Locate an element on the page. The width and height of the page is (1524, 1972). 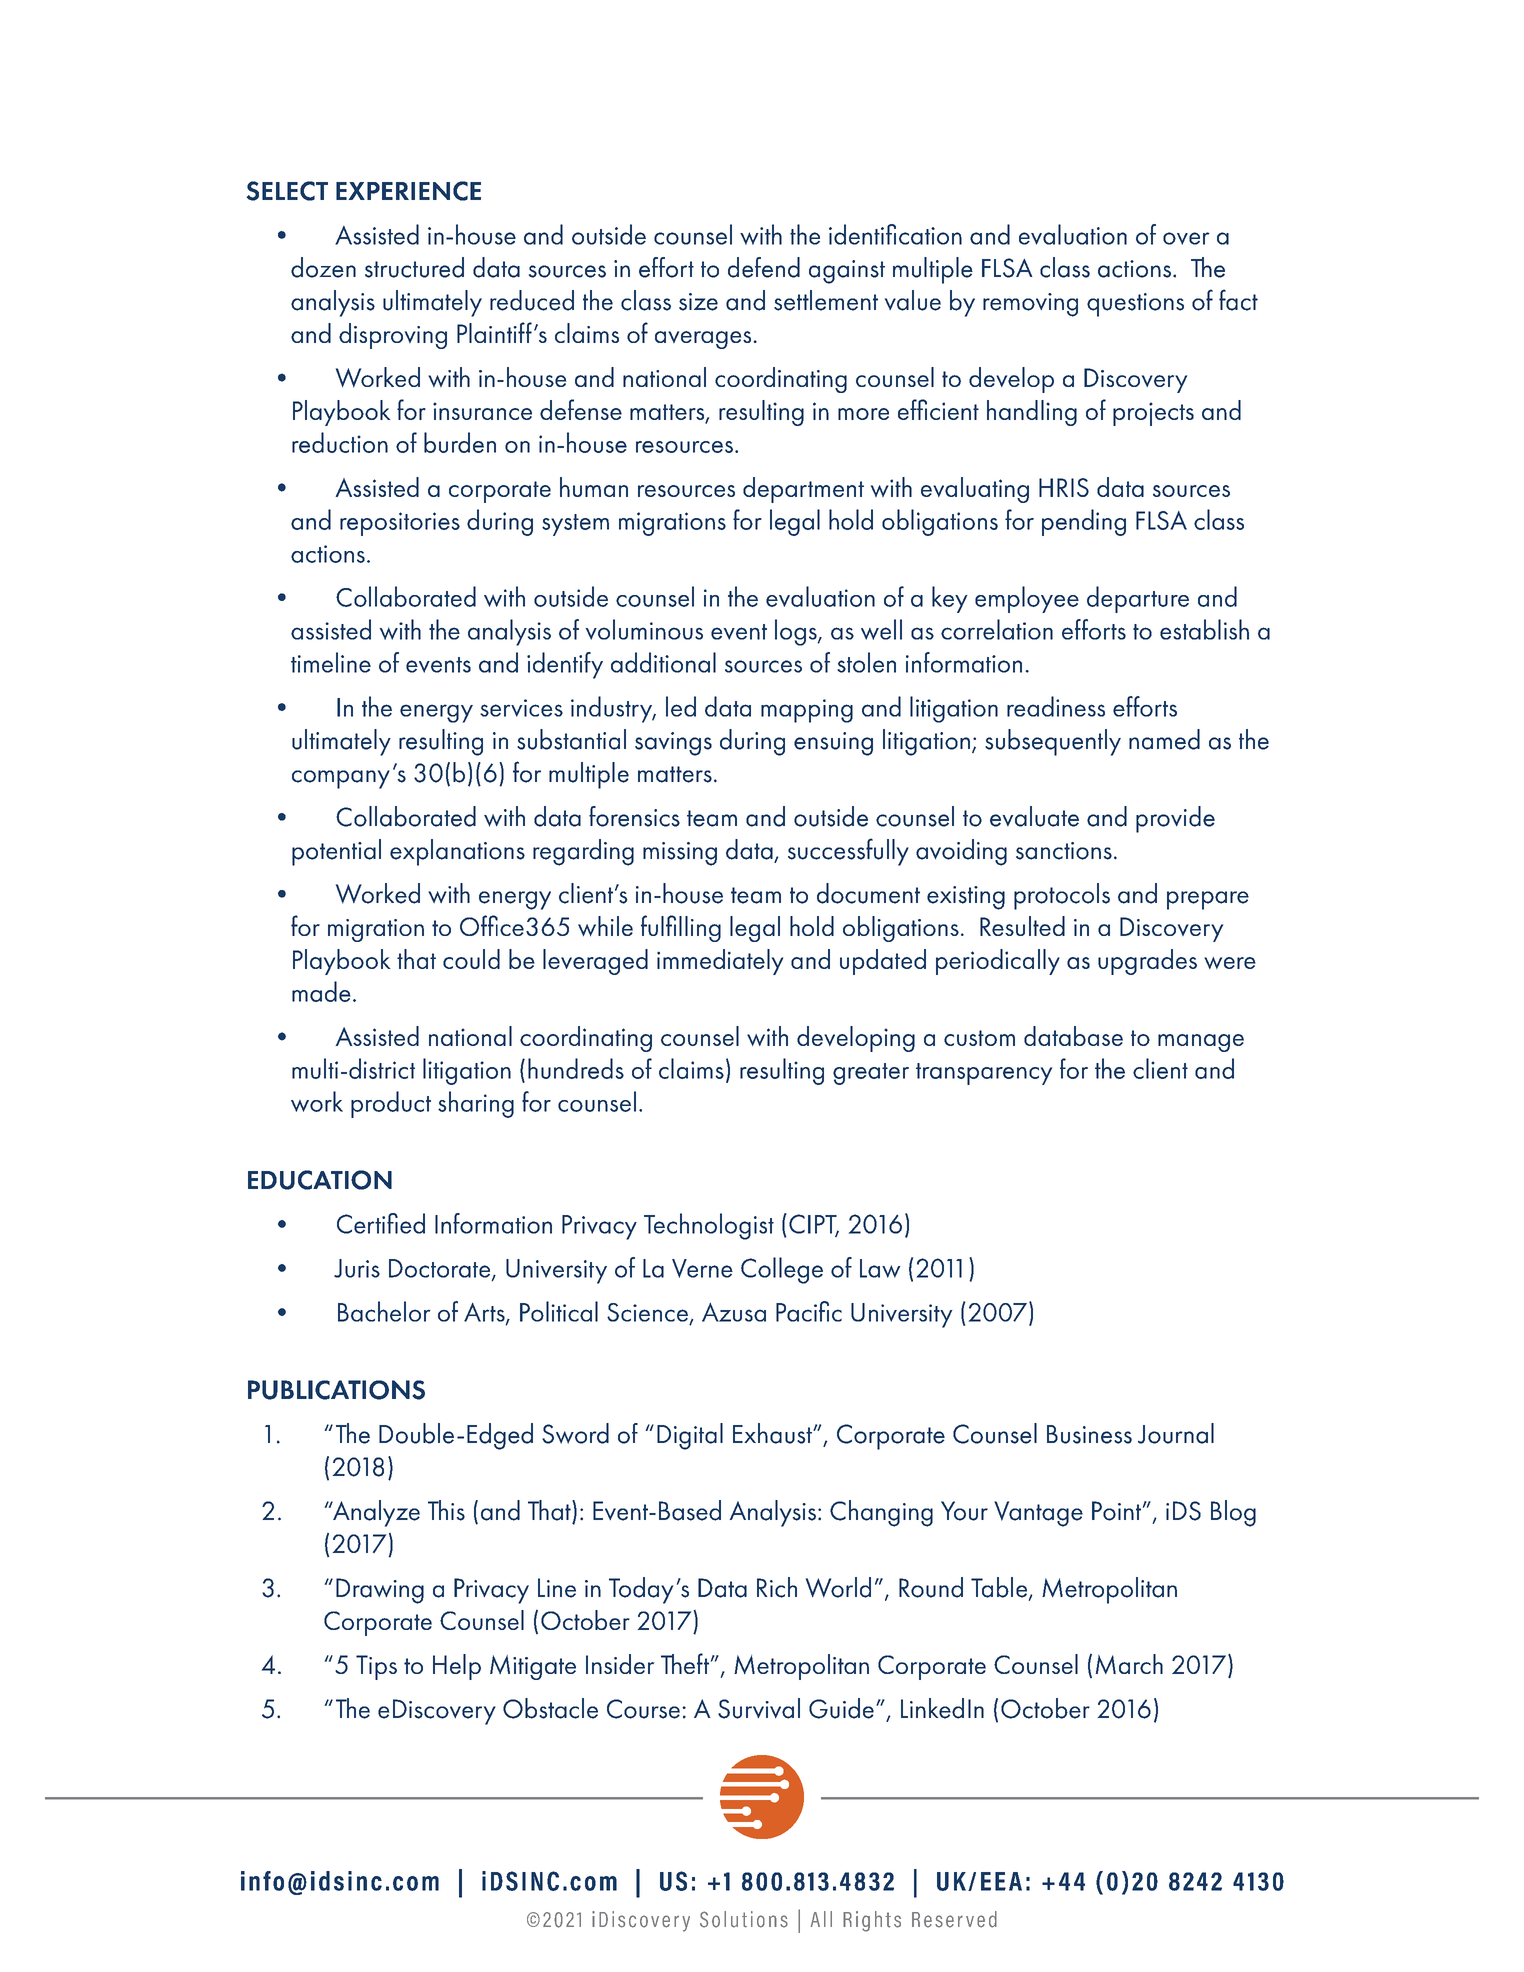
questions is located at coordinates (1135, 305).
